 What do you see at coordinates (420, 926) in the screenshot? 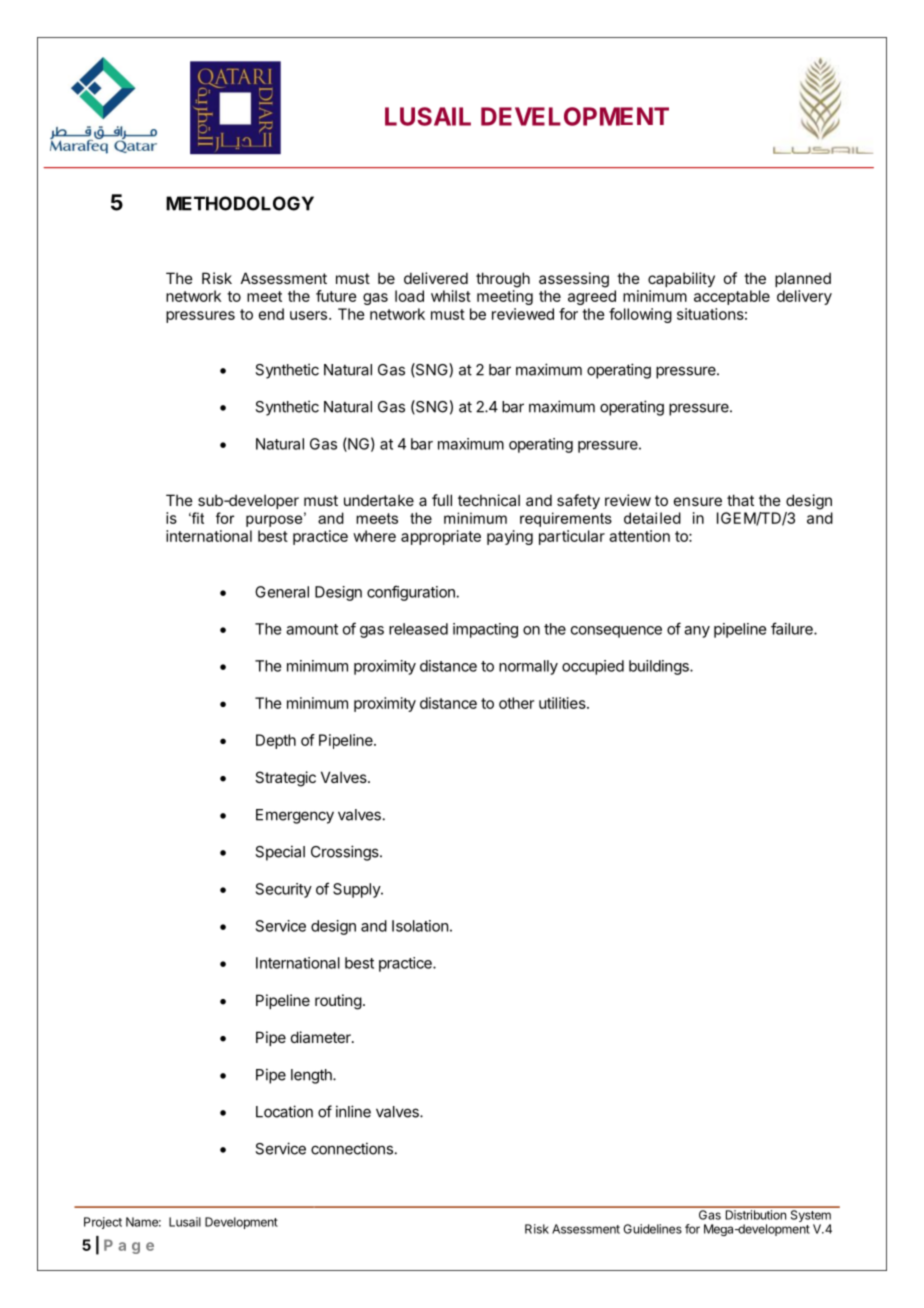
I see `Isolation` at bounding box center [420, 926].
